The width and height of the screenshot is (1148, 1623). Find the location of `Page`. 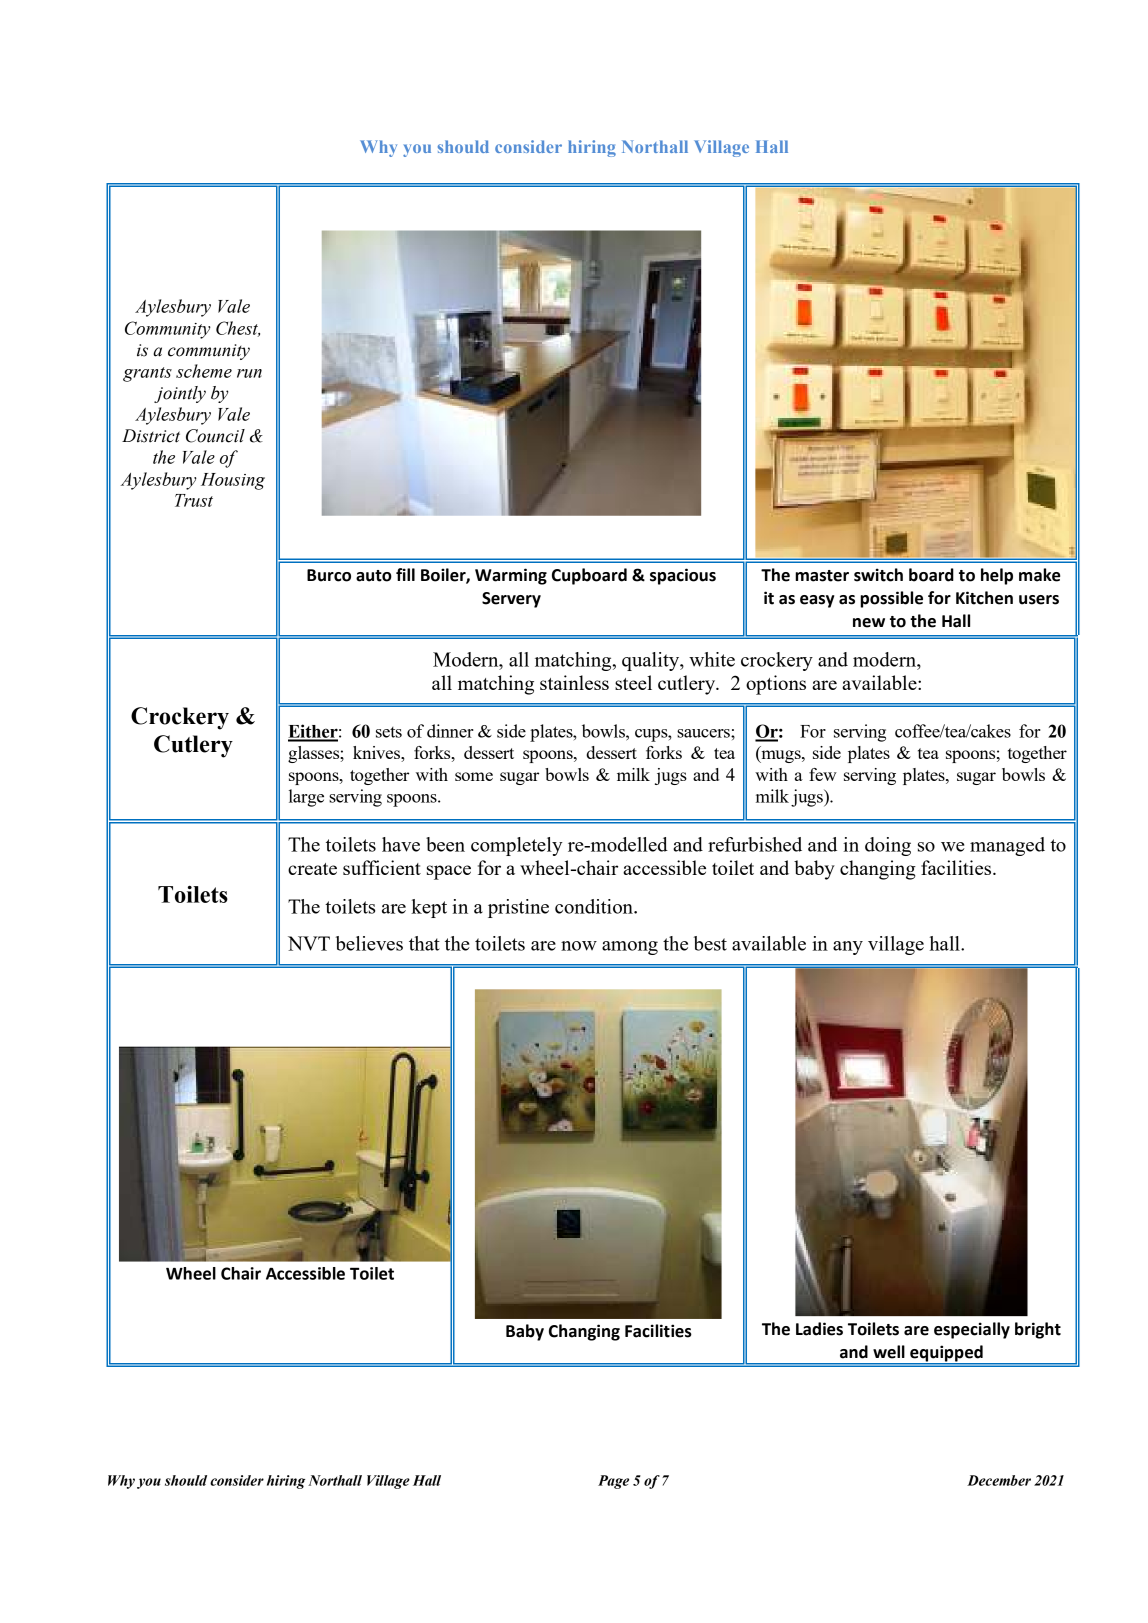

Page is located at coordinates (613, 1482).
